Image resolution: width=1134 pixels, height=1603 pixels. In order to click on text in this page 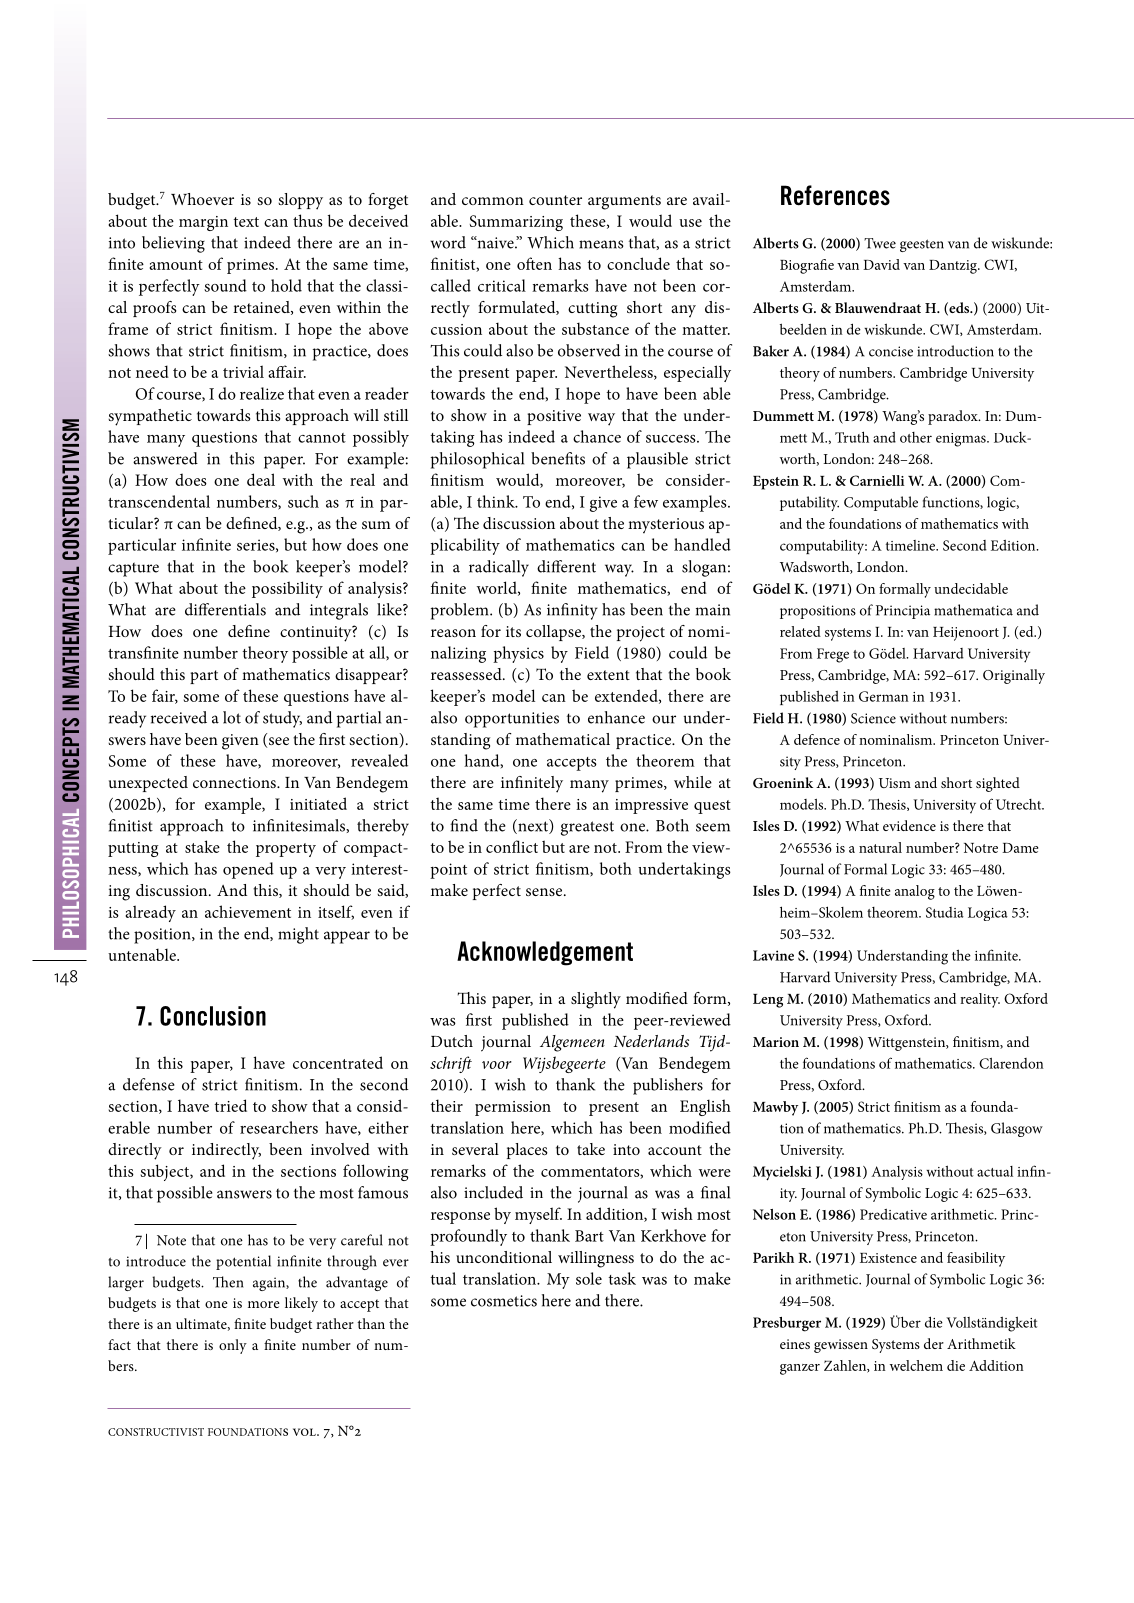, I will do `click(246, 222)`.
